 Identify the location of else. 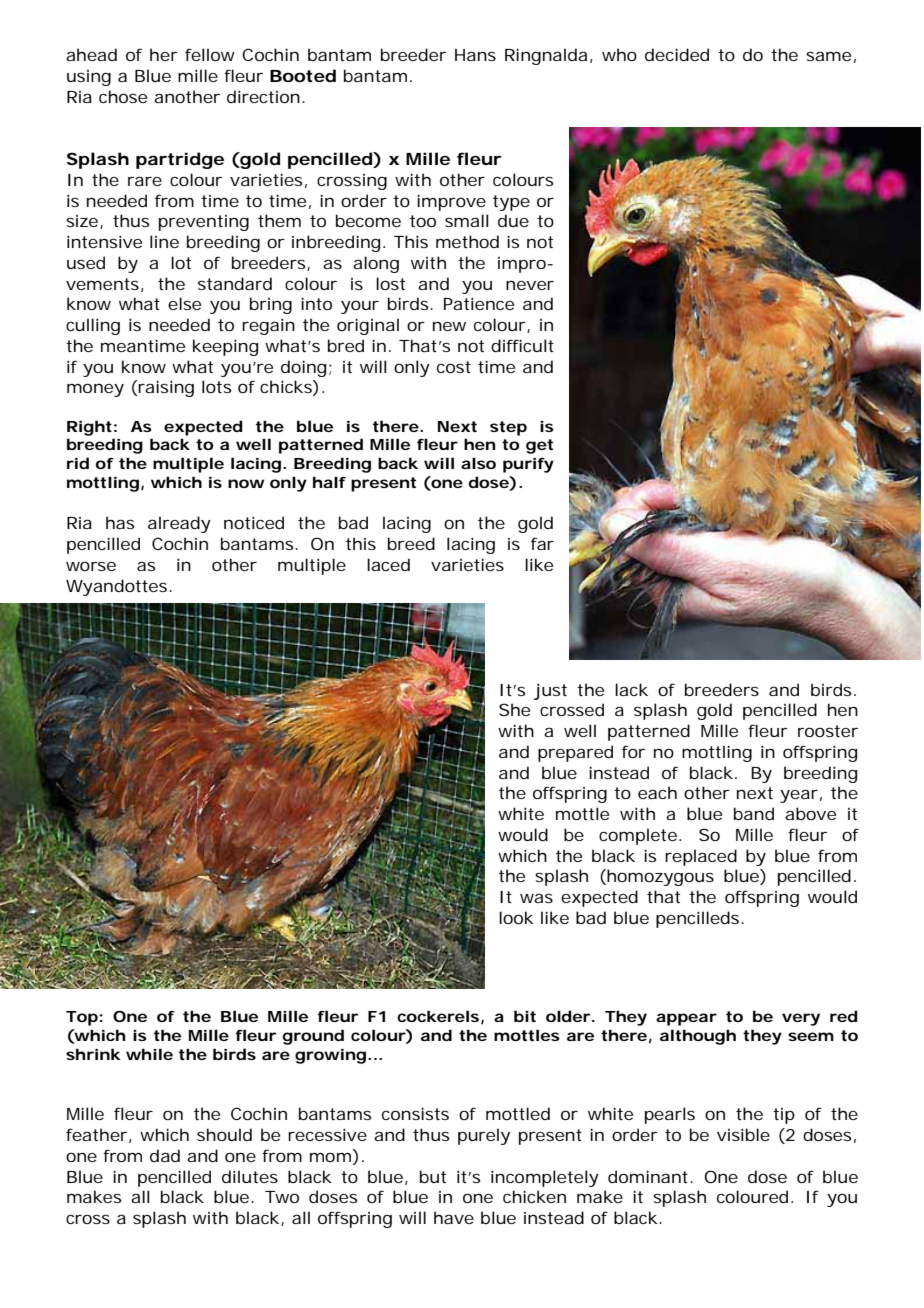
(184, 303).
